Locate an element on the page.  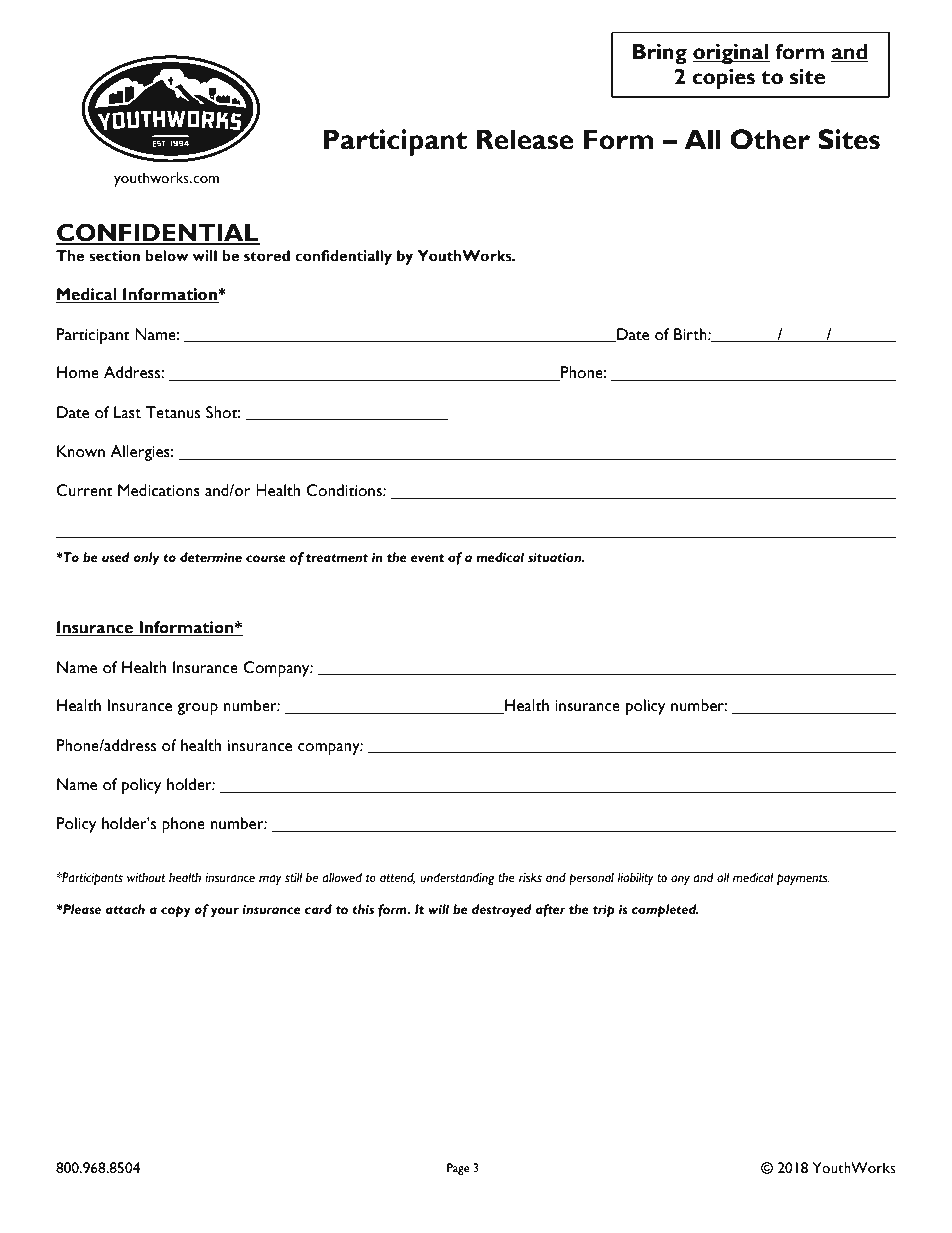
below is located at coordinates (166, 256).
